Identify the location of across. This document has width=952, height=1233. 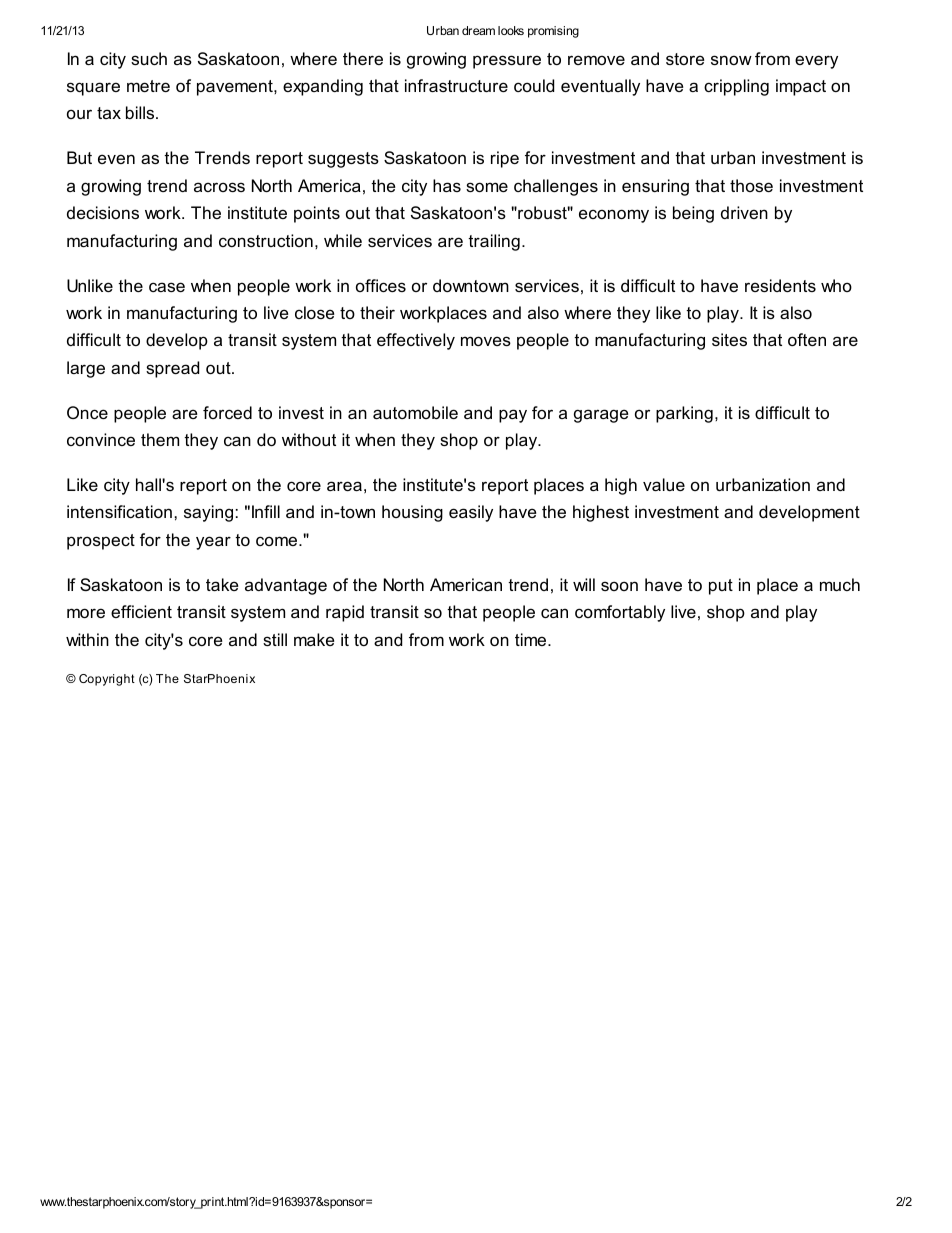
(219, 187).
